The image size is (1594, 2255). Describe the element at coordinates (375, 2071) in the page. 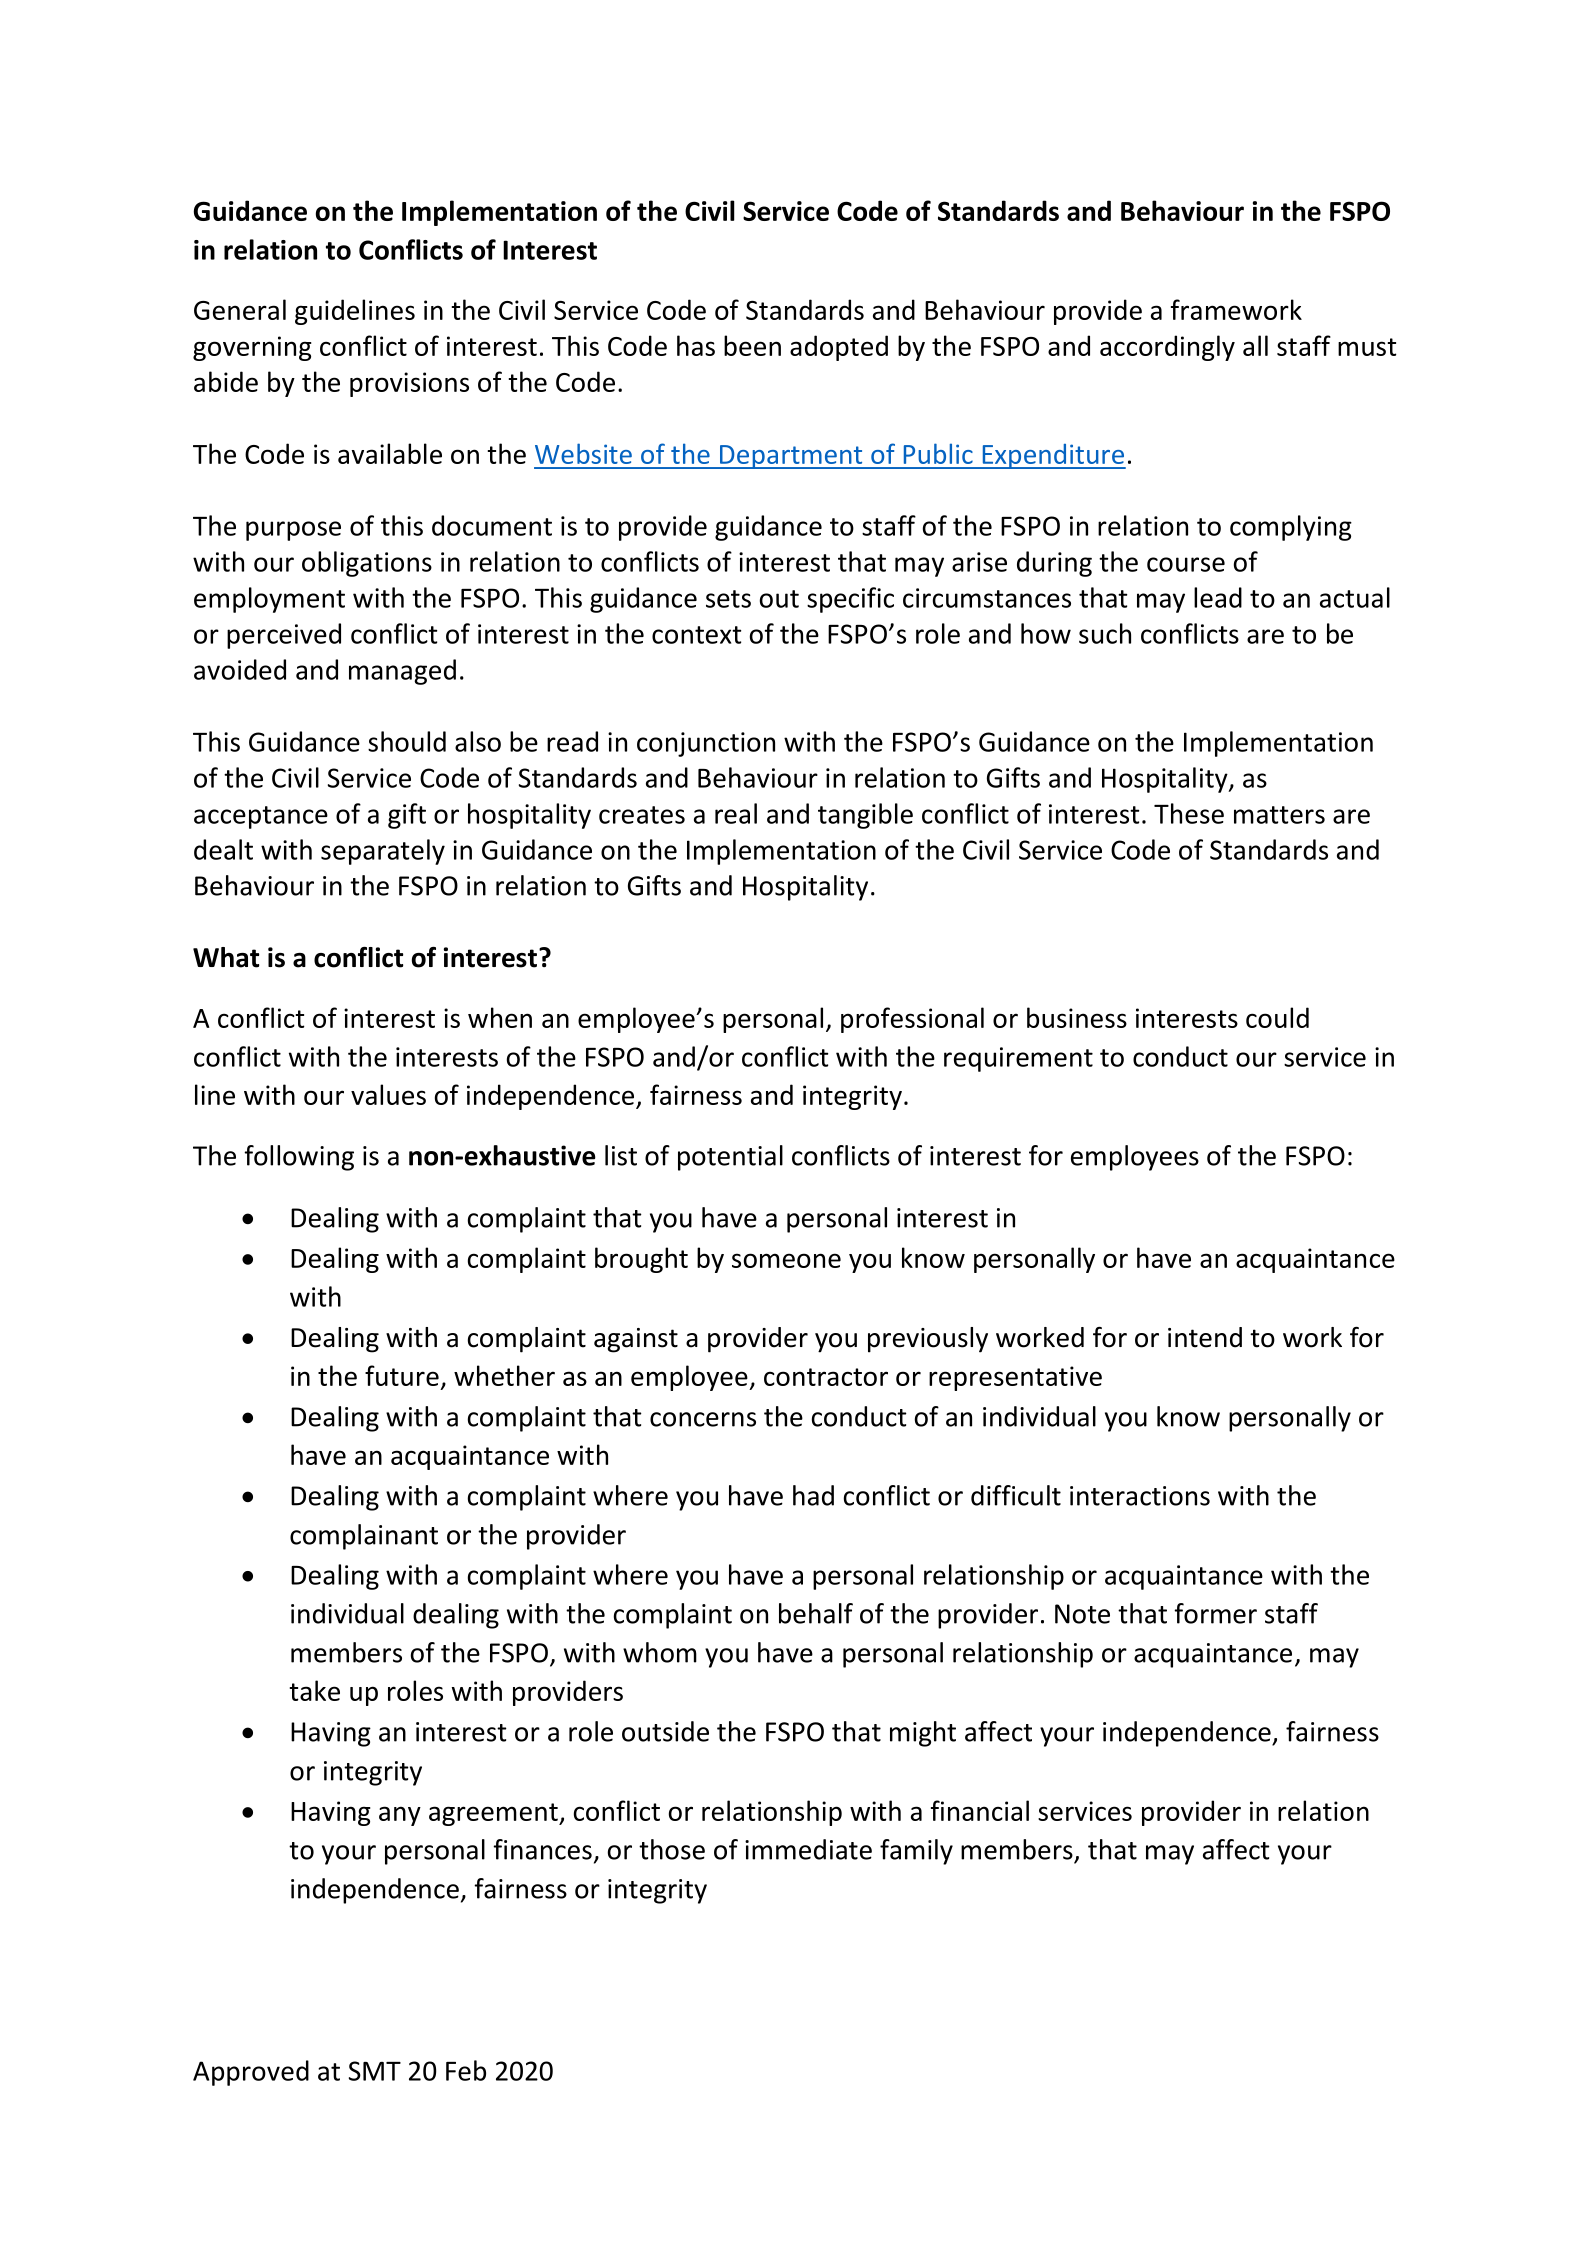

I see `SMT` at that location.
